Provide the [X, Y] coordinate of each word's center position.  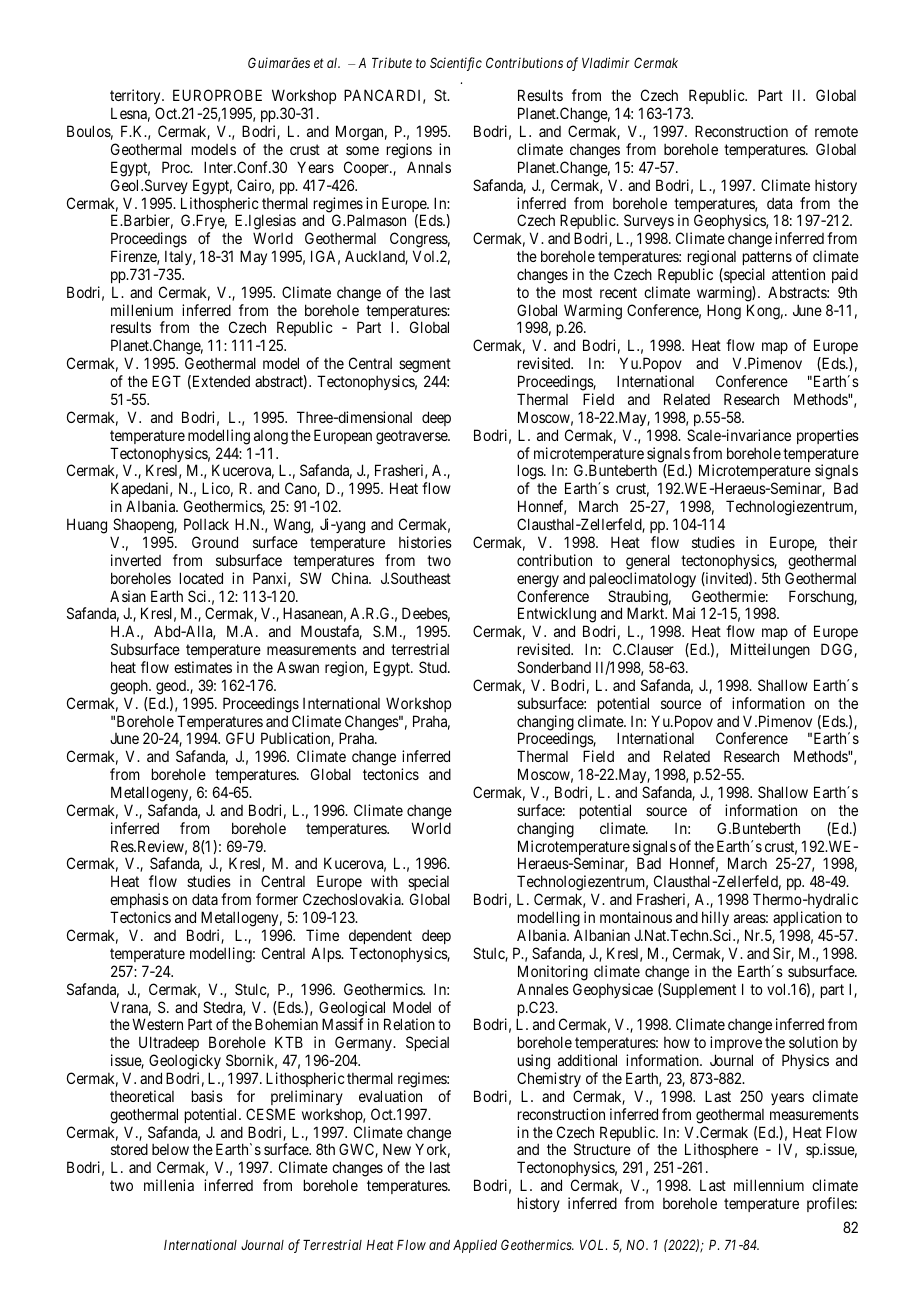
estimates [203, 667]
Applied [475, 1246]
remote [836, 131]
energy [538, 581]
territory [136, 98]
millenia [169, 1185]
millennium [769, 1185]
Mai [684, 613]
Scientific [456, 64]
